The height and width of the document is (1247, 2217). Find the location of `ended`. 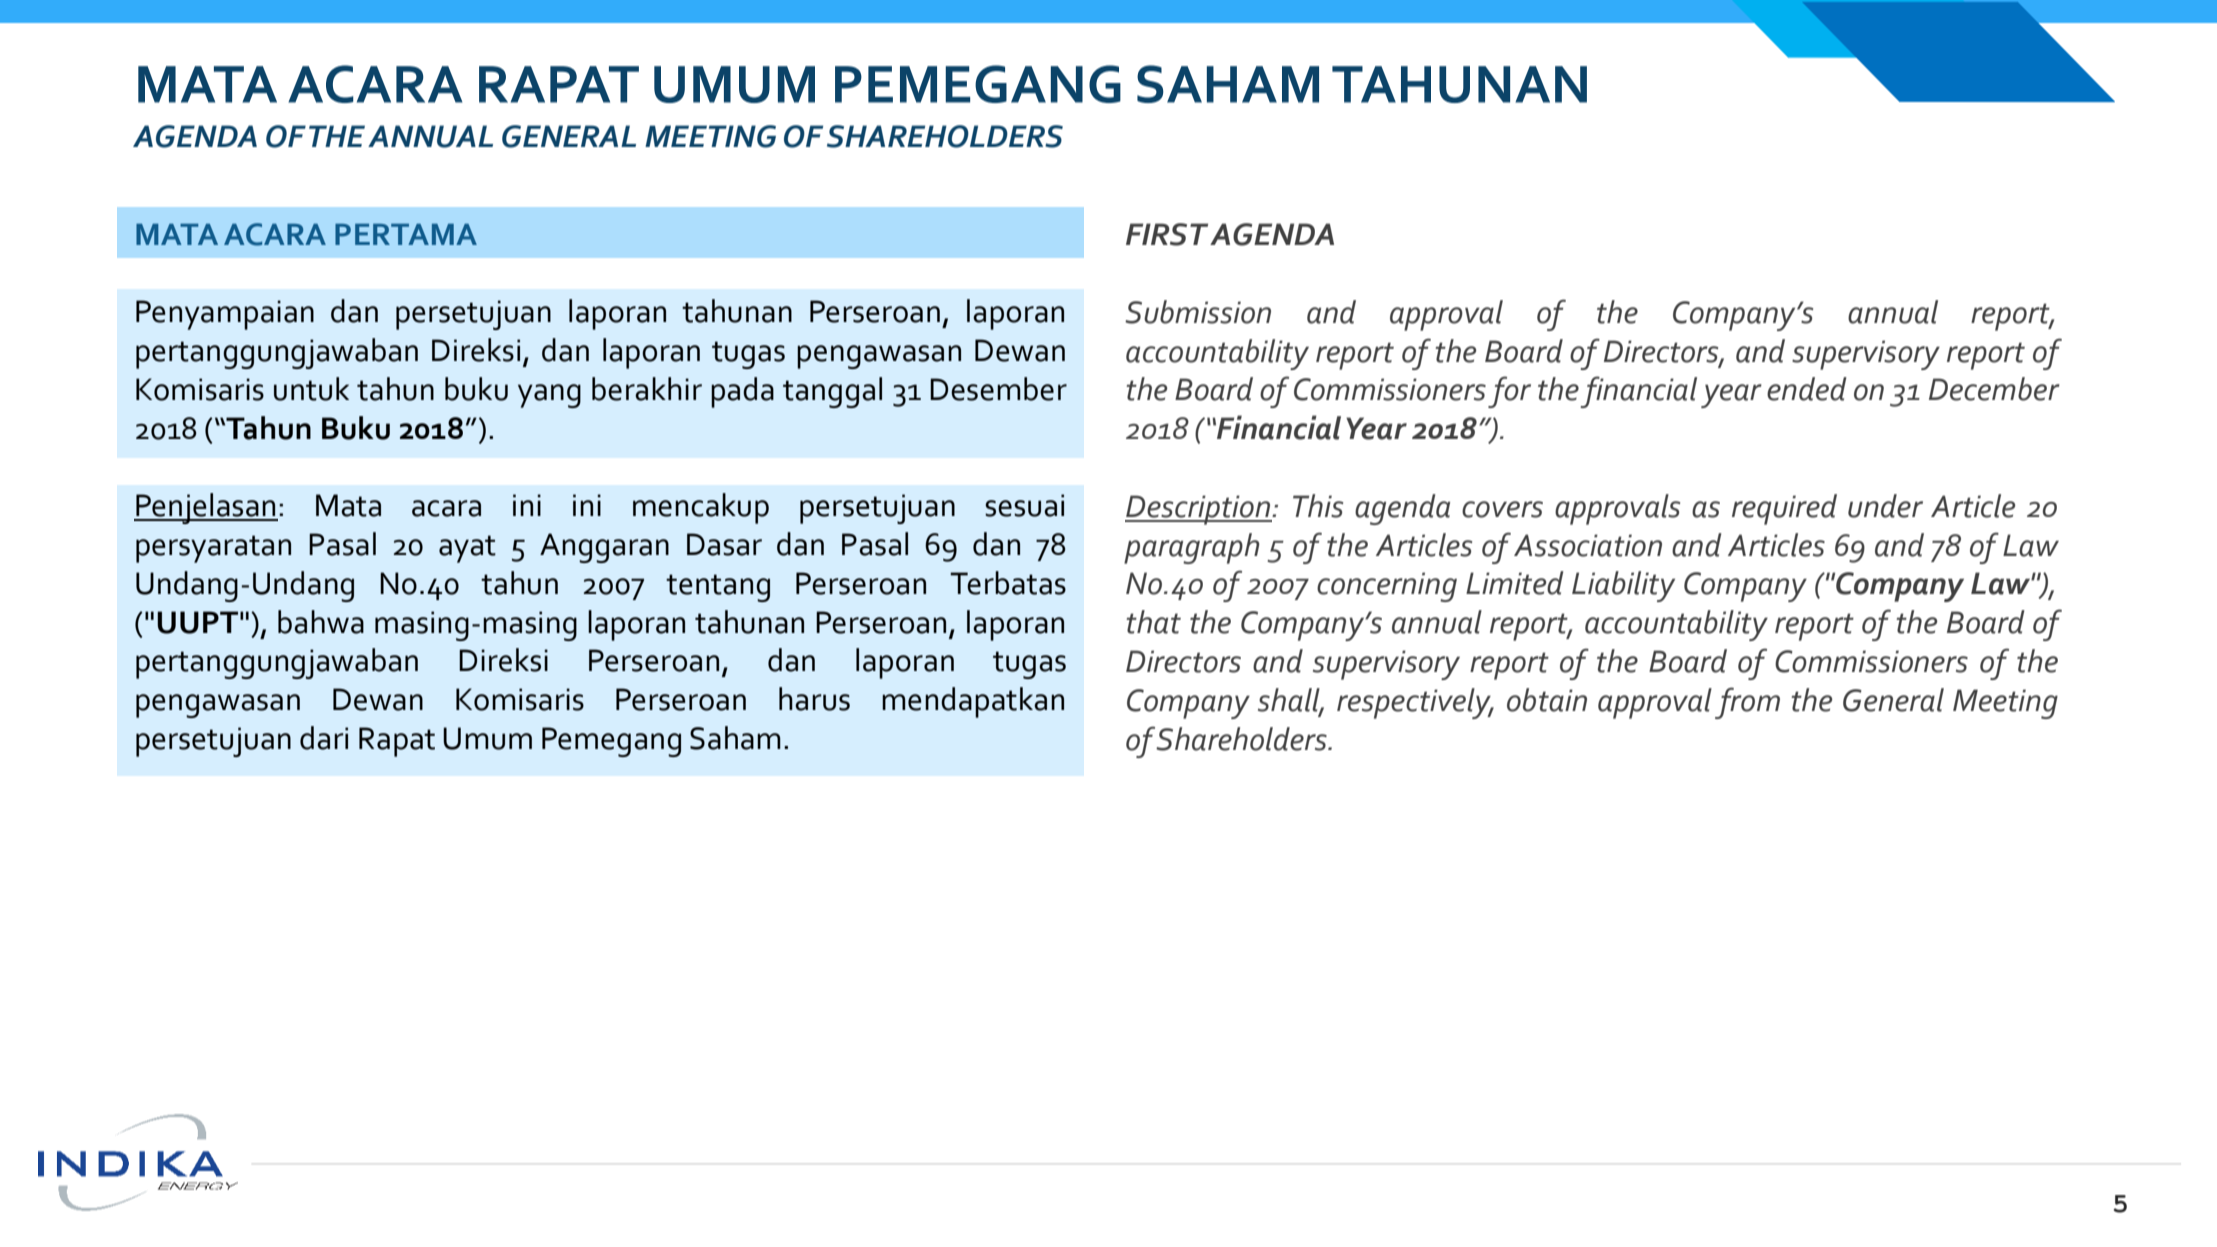

ended is located at coordinates (1807, 389).
